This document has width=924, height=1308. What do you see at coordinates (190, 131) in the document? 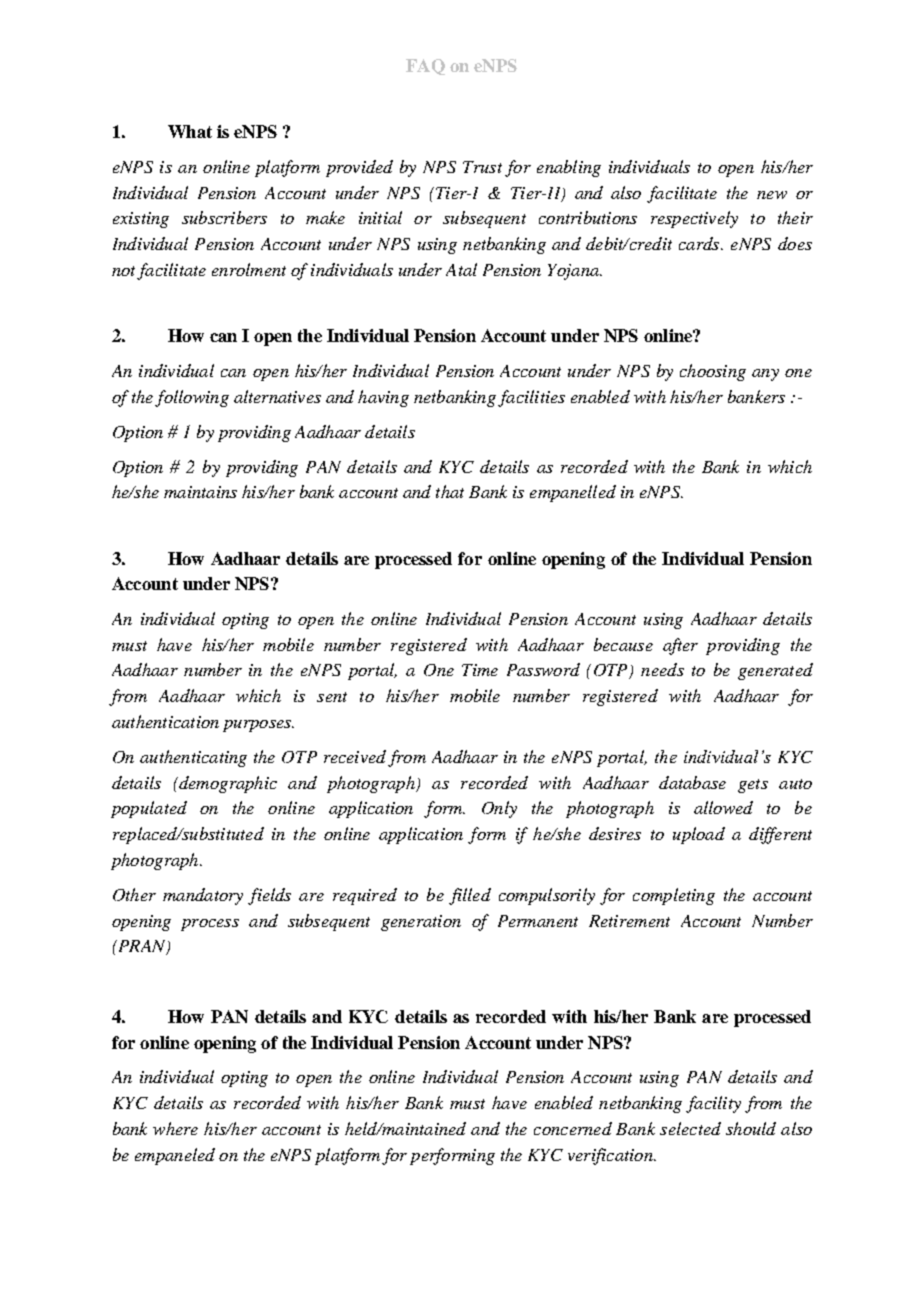
I see `What` at bounding box center [190, 131].
